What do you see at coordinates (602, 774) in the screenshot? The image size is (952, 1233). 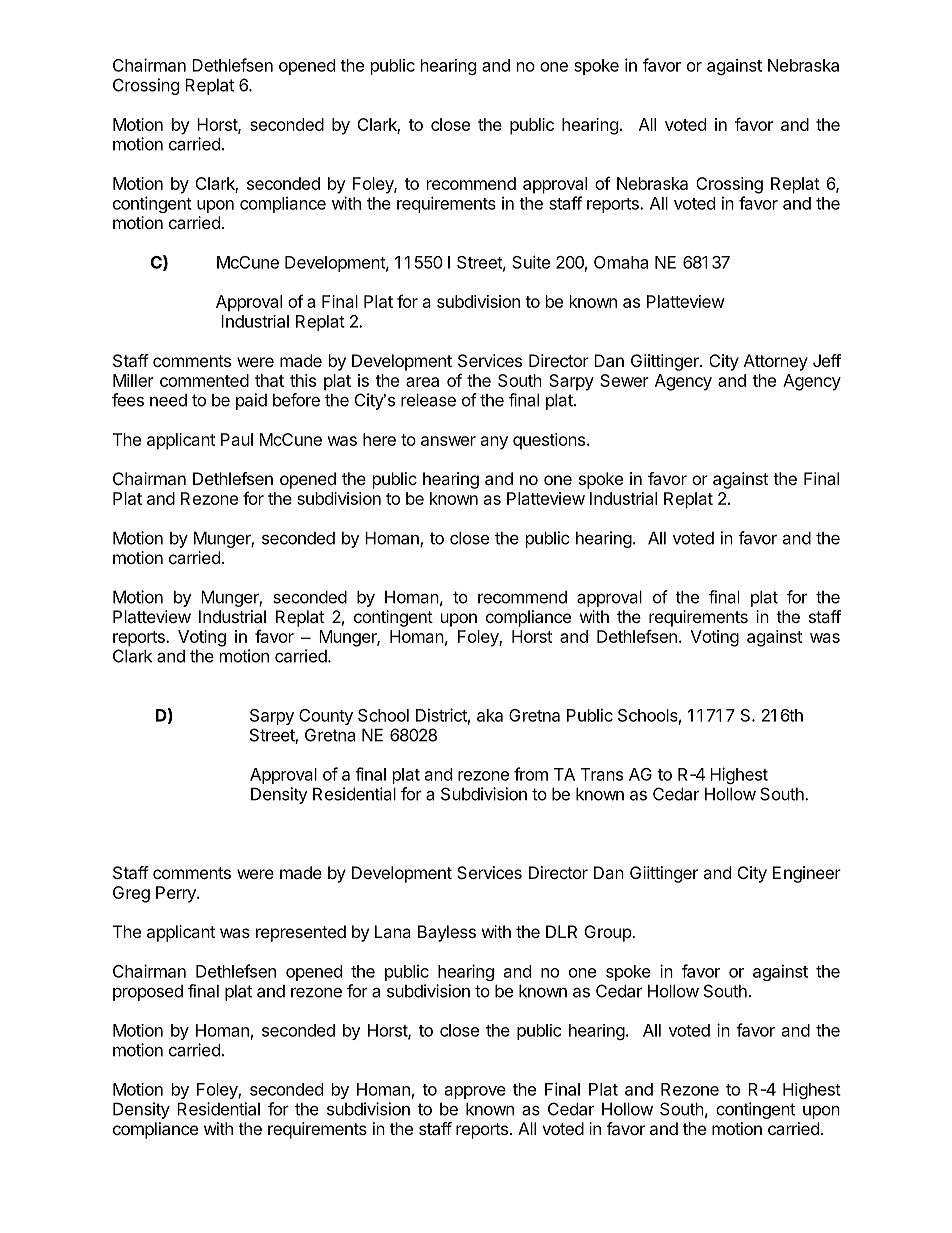 I see `Trans` at bounding box center [602, 774].
